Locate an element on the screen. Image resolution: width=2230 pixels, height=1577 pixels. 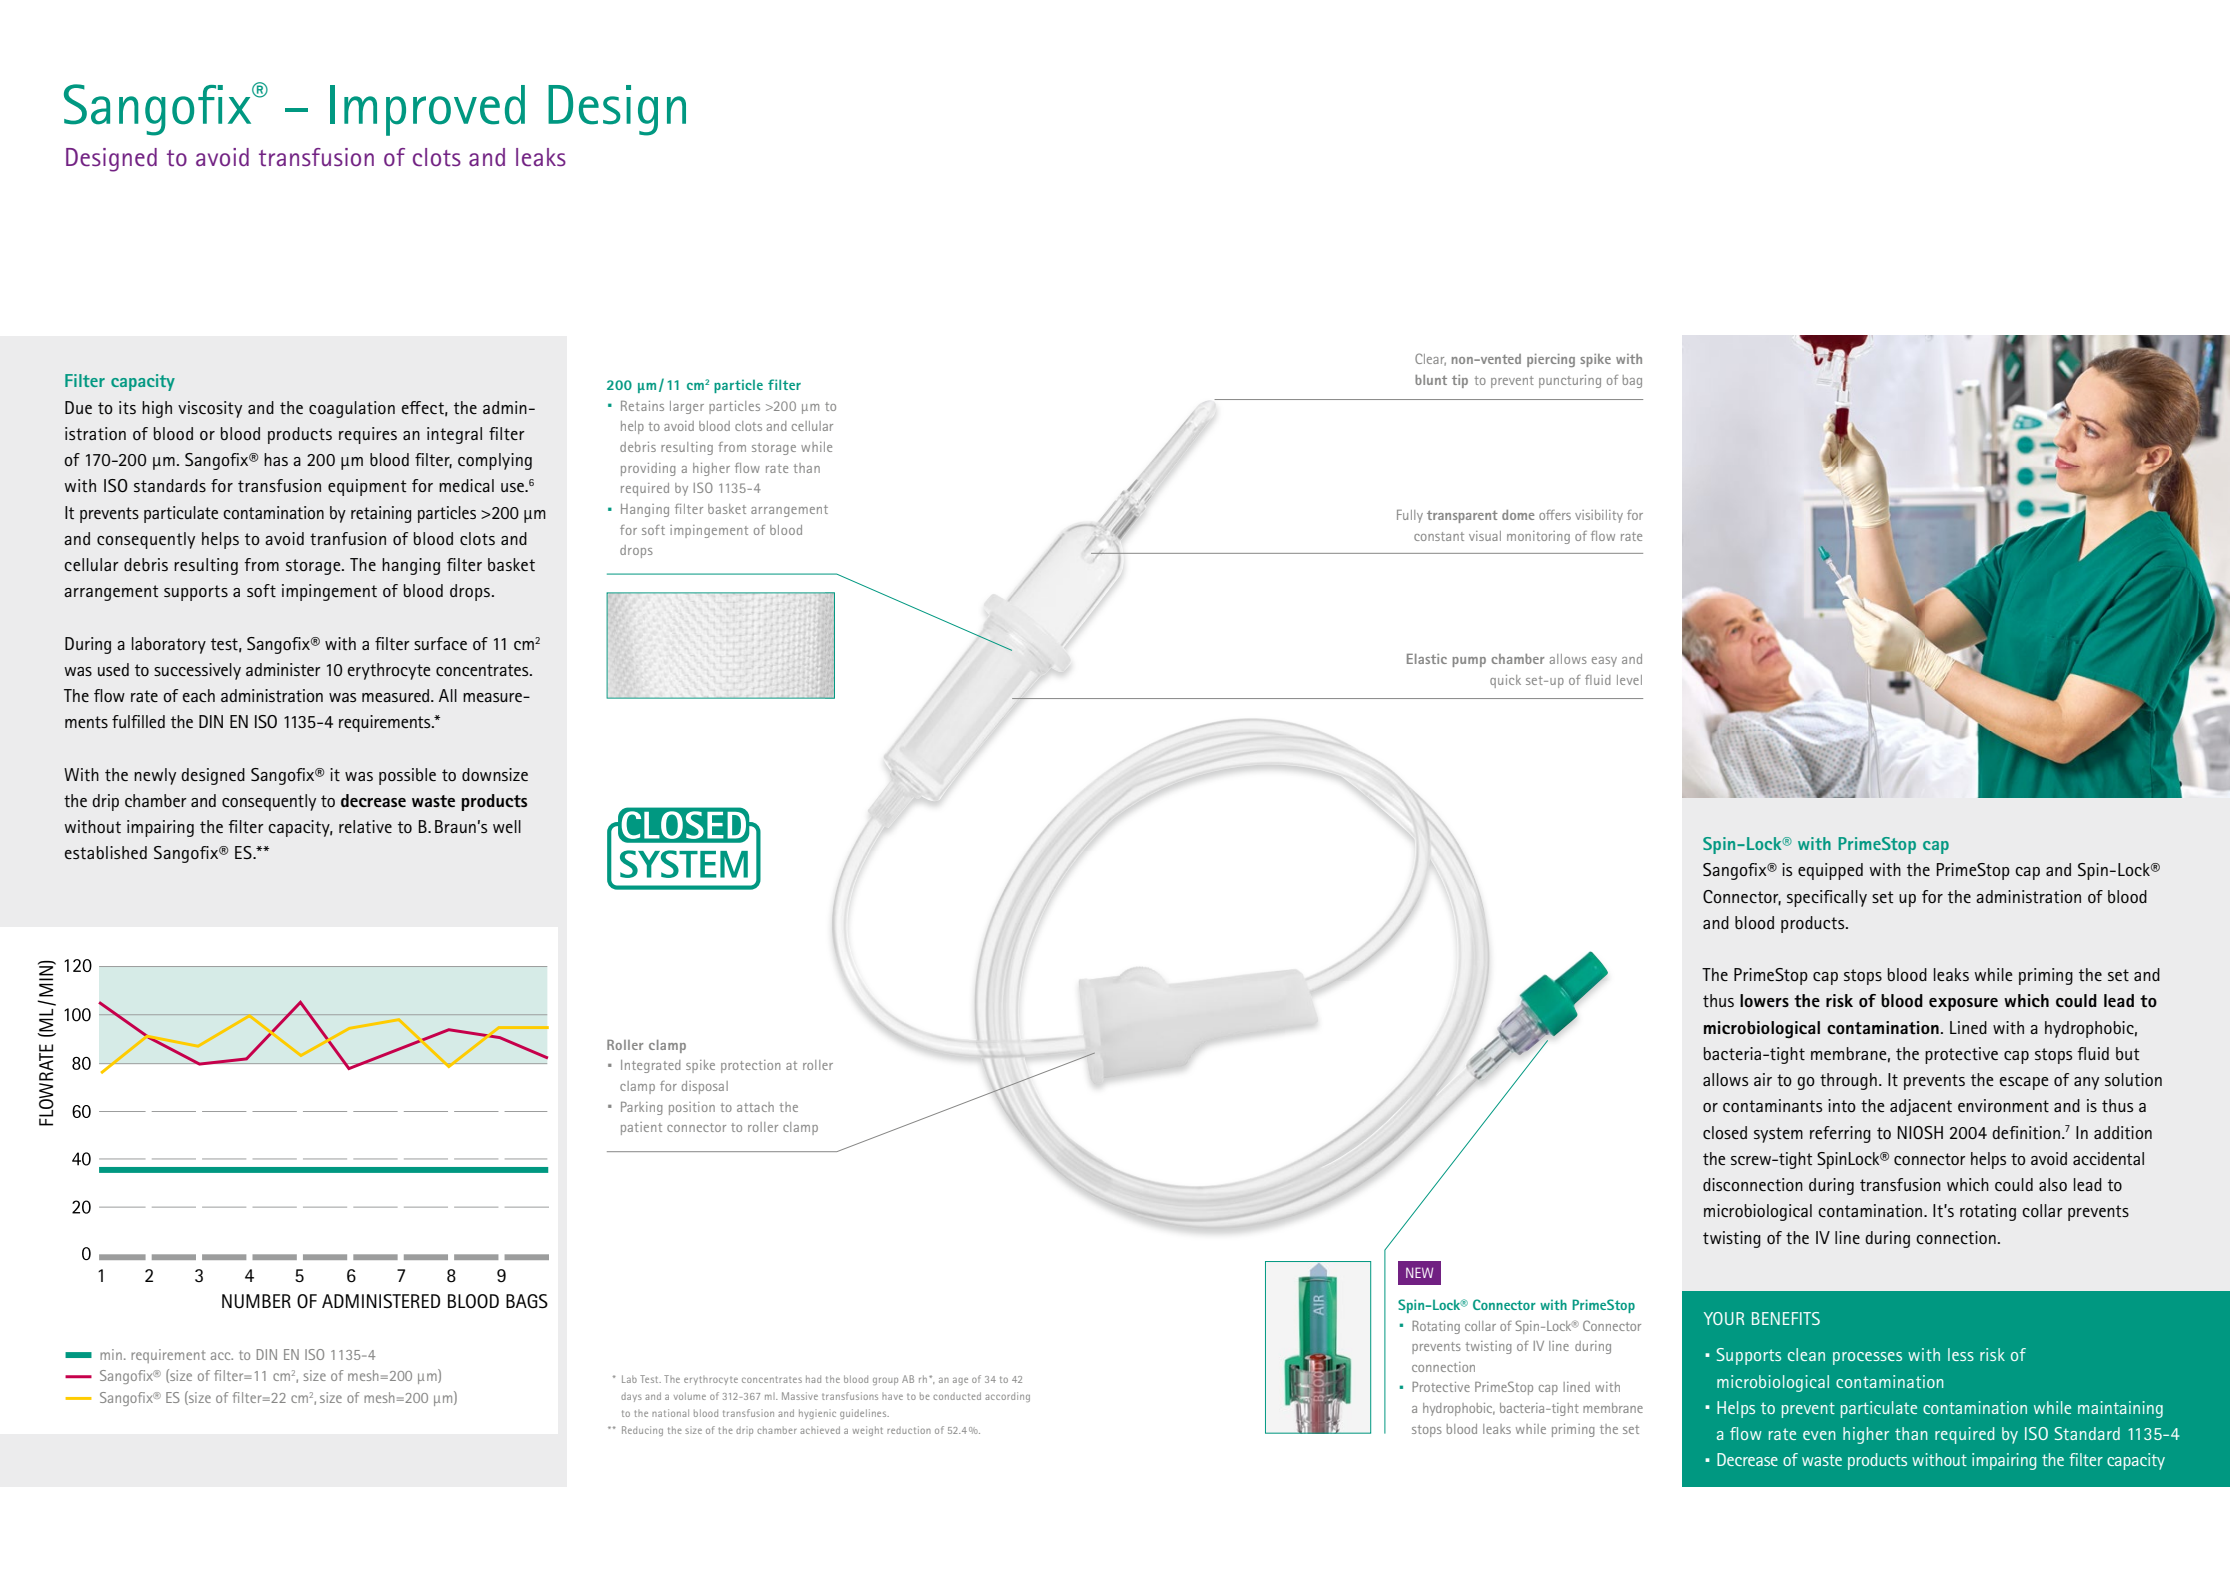
retaining is located at coordinates (381, 514).
